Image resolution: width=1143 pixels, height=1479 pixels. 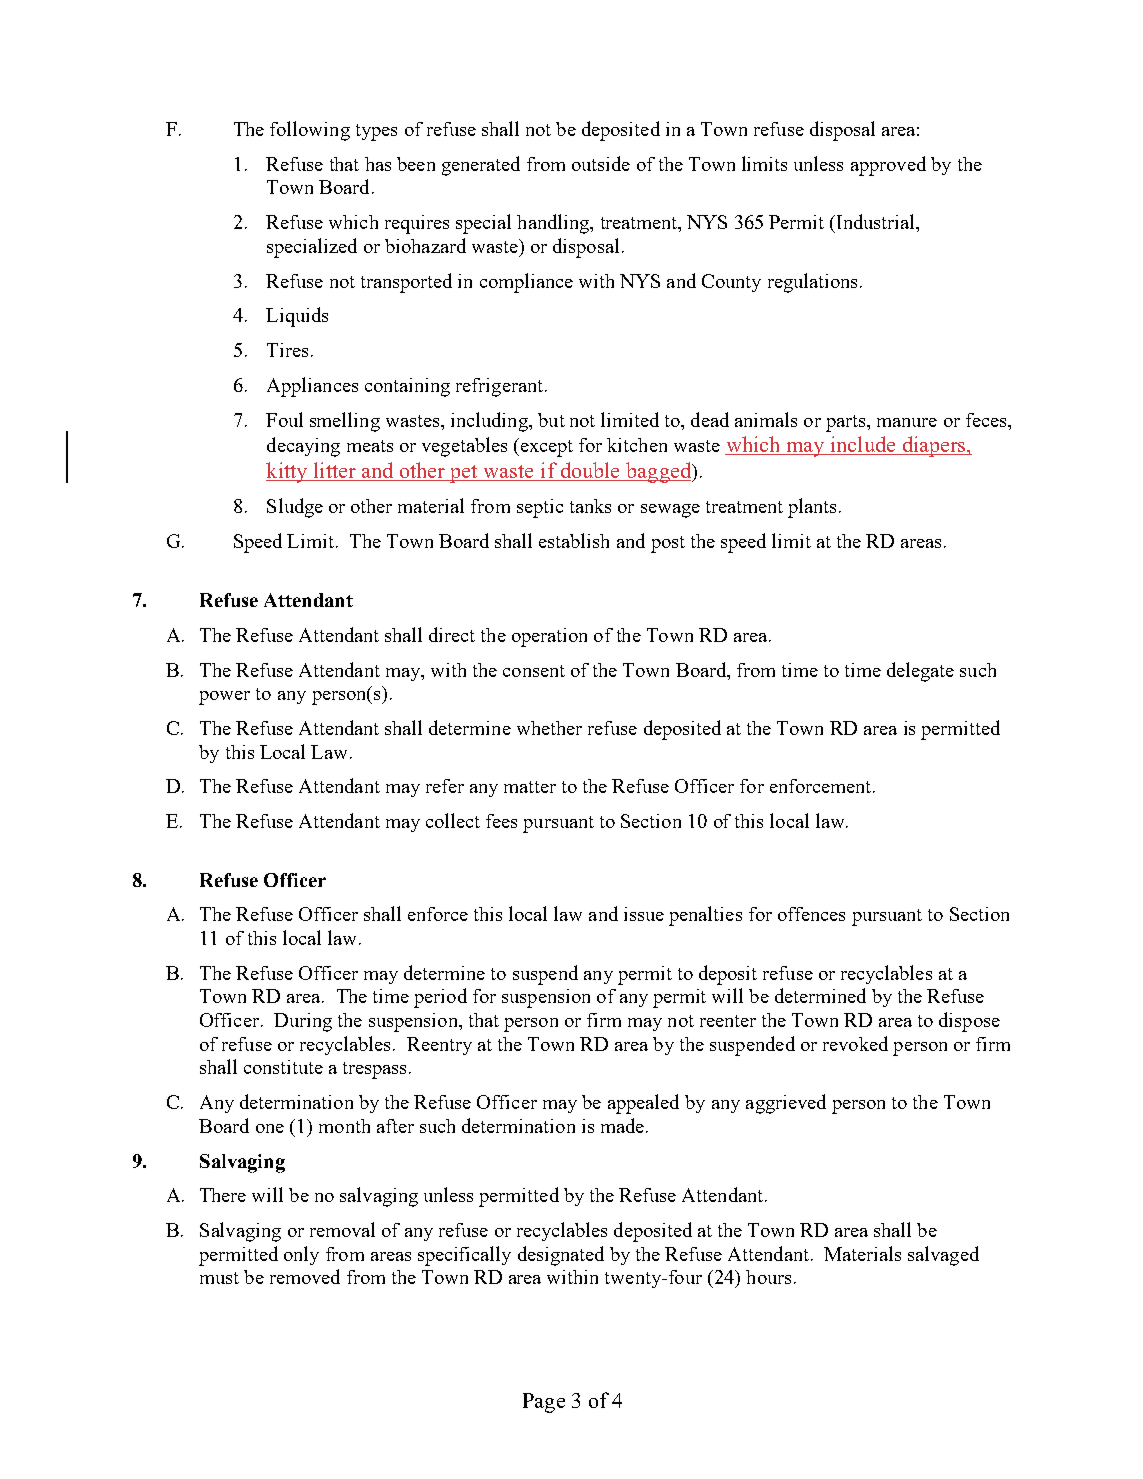 What do you see at coordinates (544, 1403) in the screenshot?
I see `Page` at bounding box center [544, 1403].
